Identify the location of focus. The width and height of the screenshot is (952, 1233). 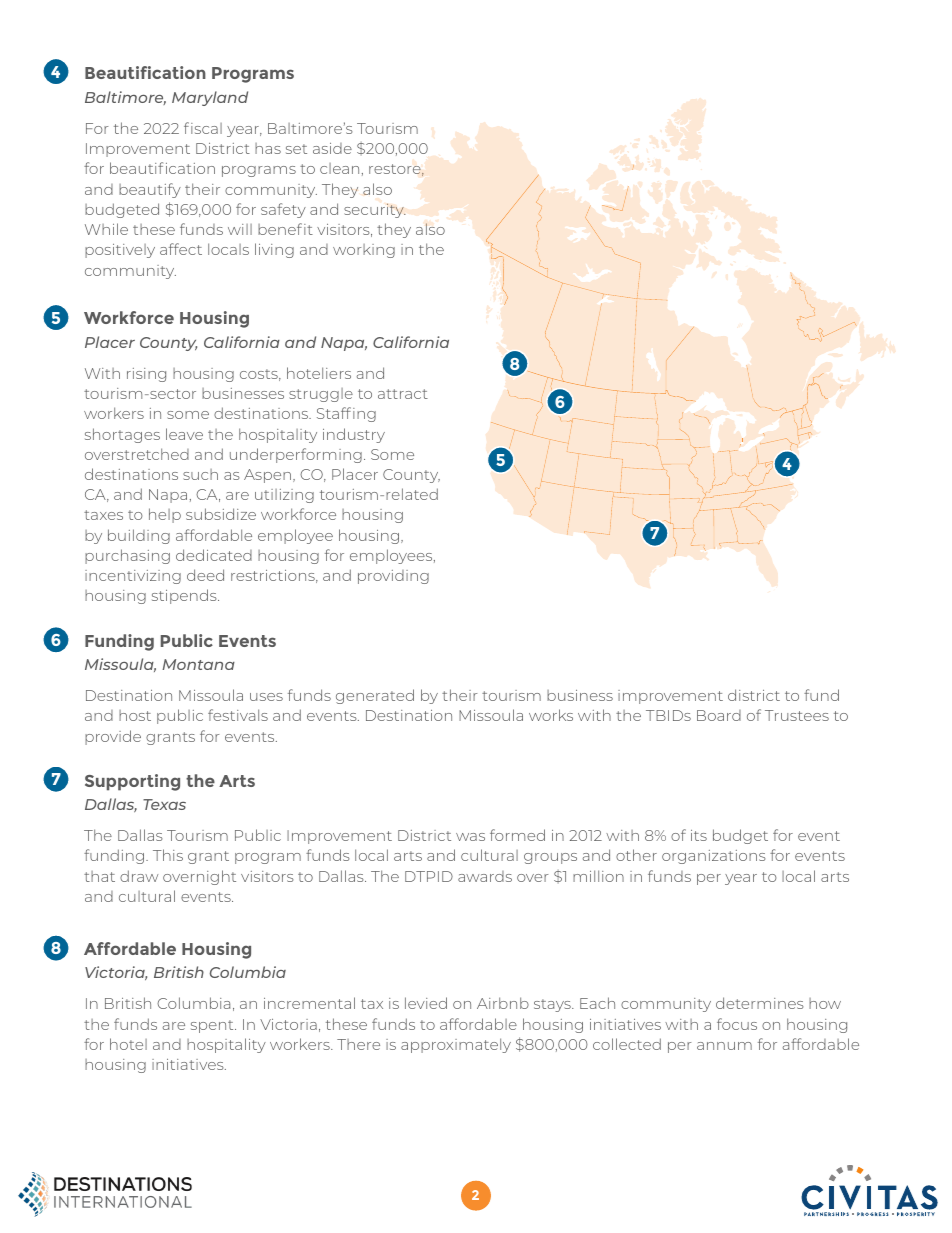
(737, 1024).
